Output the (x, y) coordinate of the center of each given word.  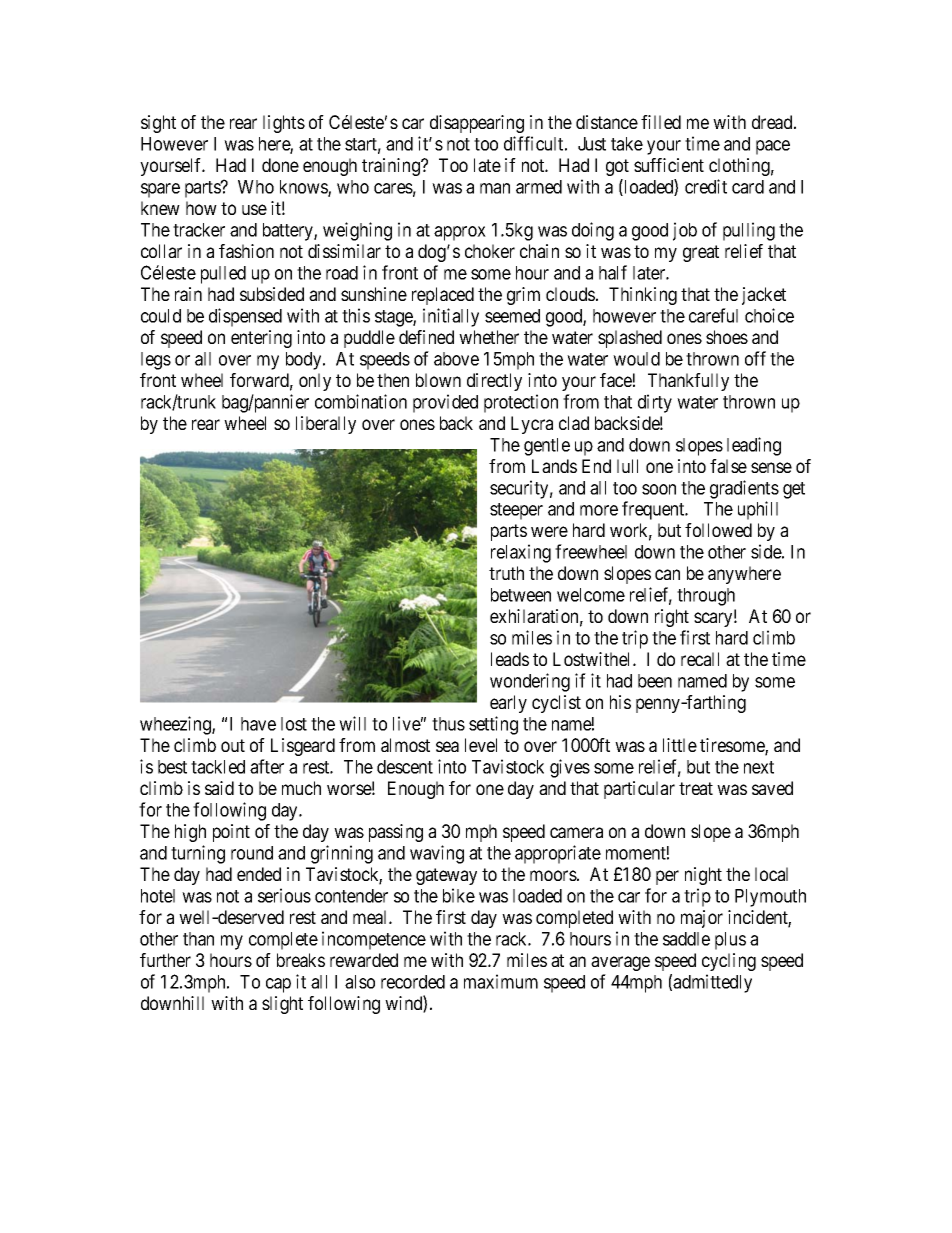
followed (718, 530)
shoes (727, 337)
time (702, 143)
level (481, 745)
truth (506, 573)
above (456, 359)
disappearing (477, 124)
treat (696, 788)
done (280, 165)
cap (278, 985)
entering (261, 339)
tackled (218, 767)
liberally (326, 425)
